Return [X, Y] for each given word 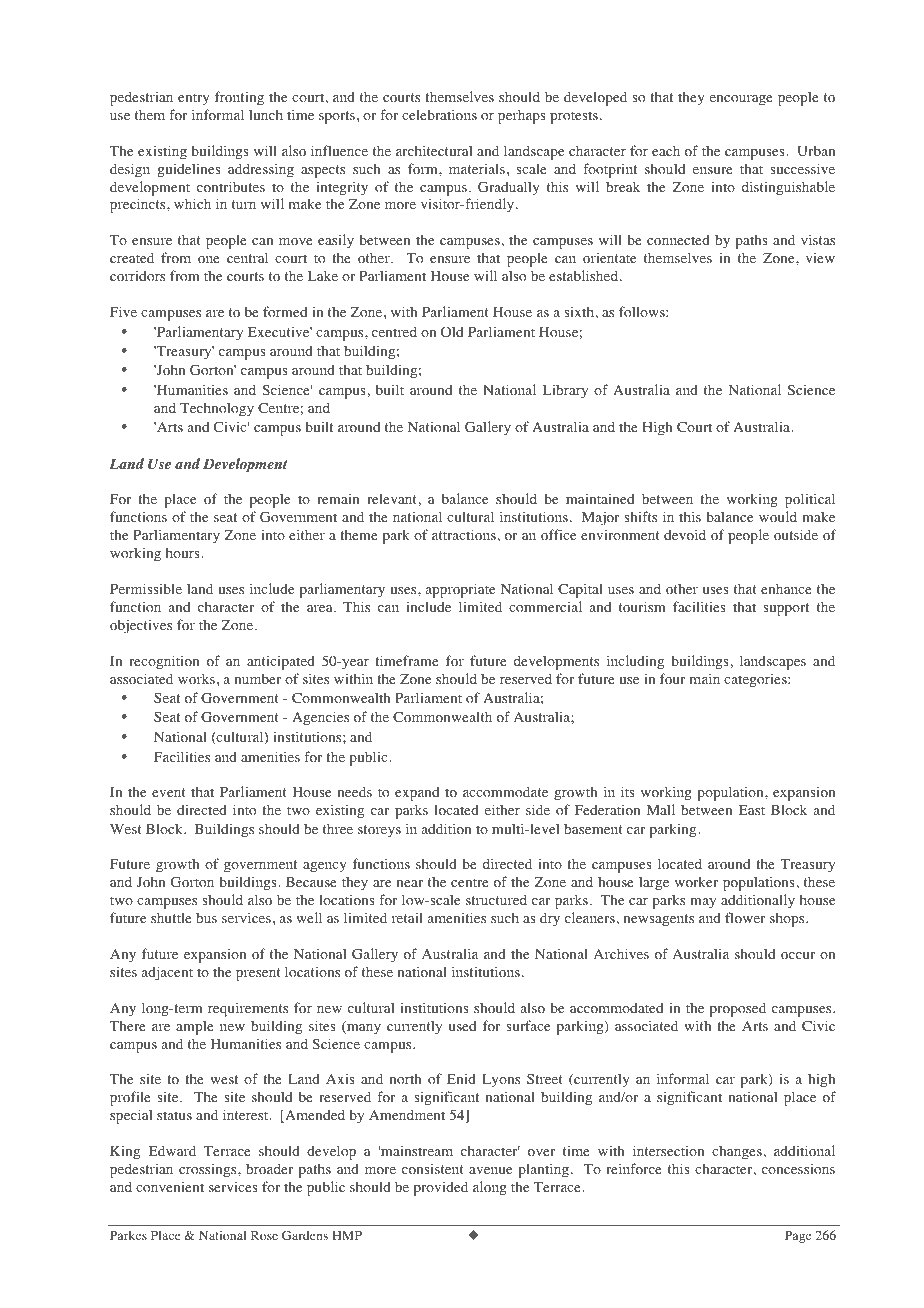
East [752, 810]
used [462, 1026]
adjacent [167, 973]
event [169, 792]
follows [643, 312]
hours [184, 552]
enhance [786, 588]
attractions [464, 535]
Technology [217, 409]
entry [193, 99]
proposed [738, 1009]
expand [417, 794]
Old [452, 331]
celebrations [439, 115]
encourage [741, 100]
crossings [209, 1170]
